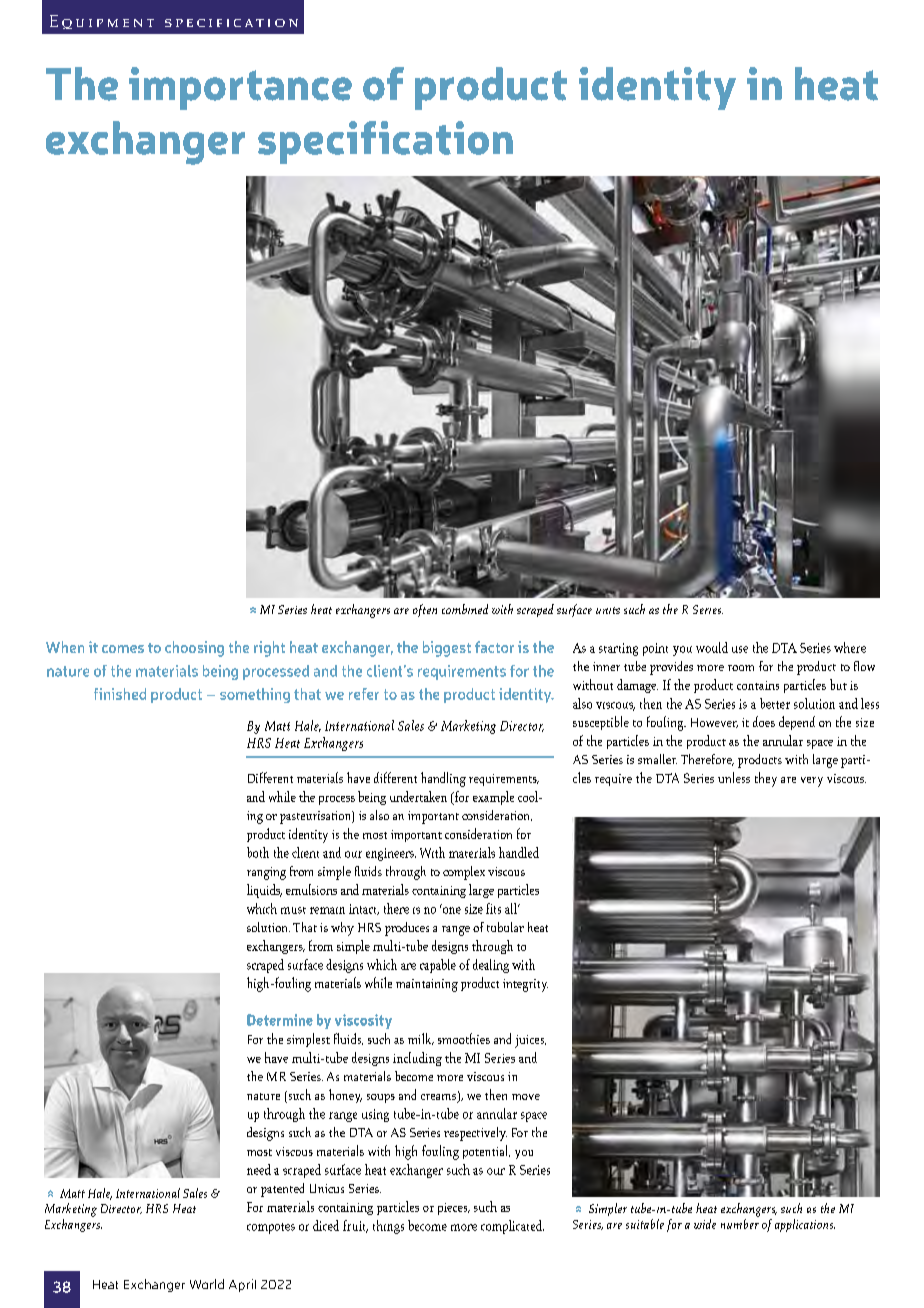 Image resolution: width=924 pixels, height=1308 pixels. I want to click on use, so click(740, 649).
